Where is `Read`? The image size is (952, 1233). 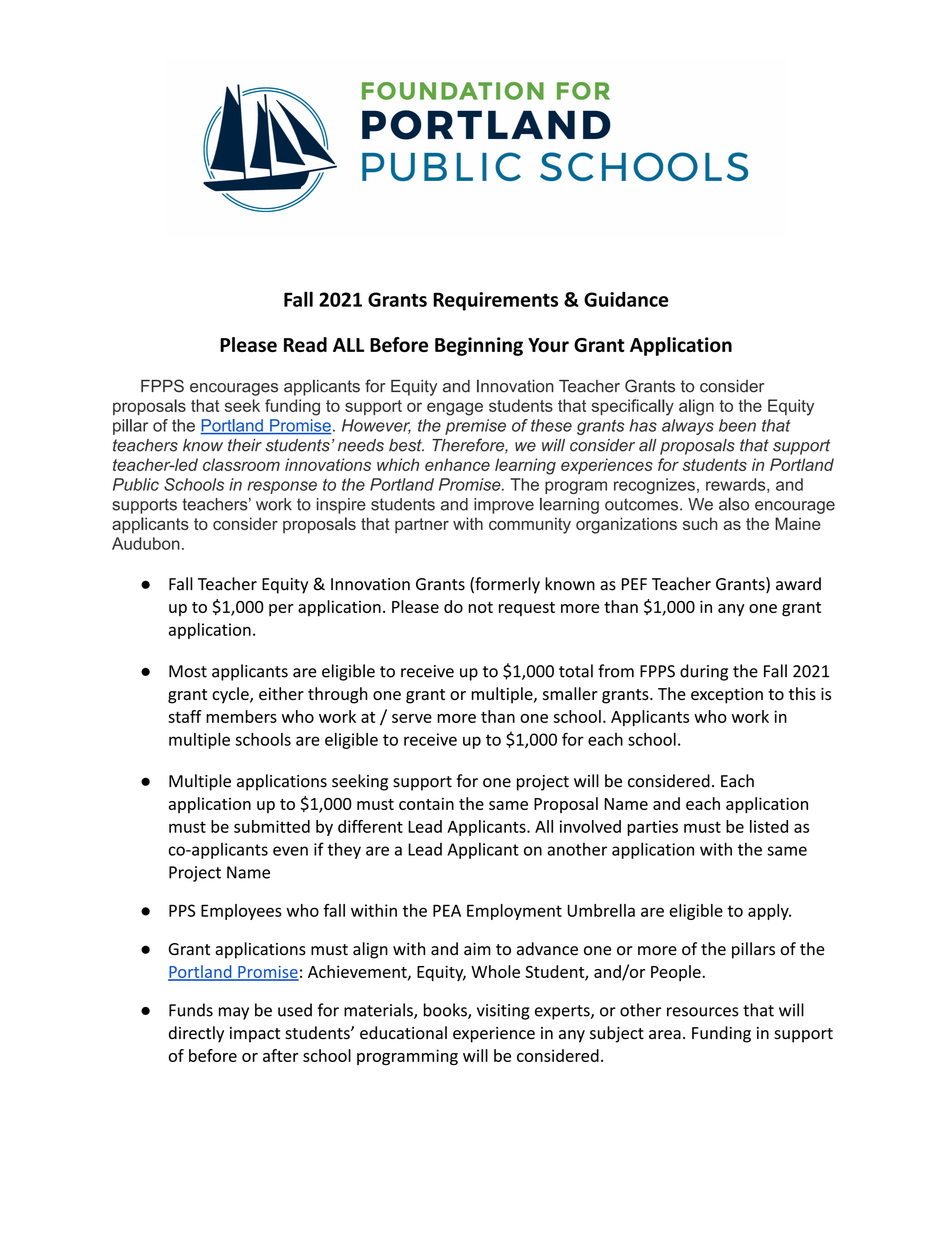 Read is located at coordinates (305, 344).
